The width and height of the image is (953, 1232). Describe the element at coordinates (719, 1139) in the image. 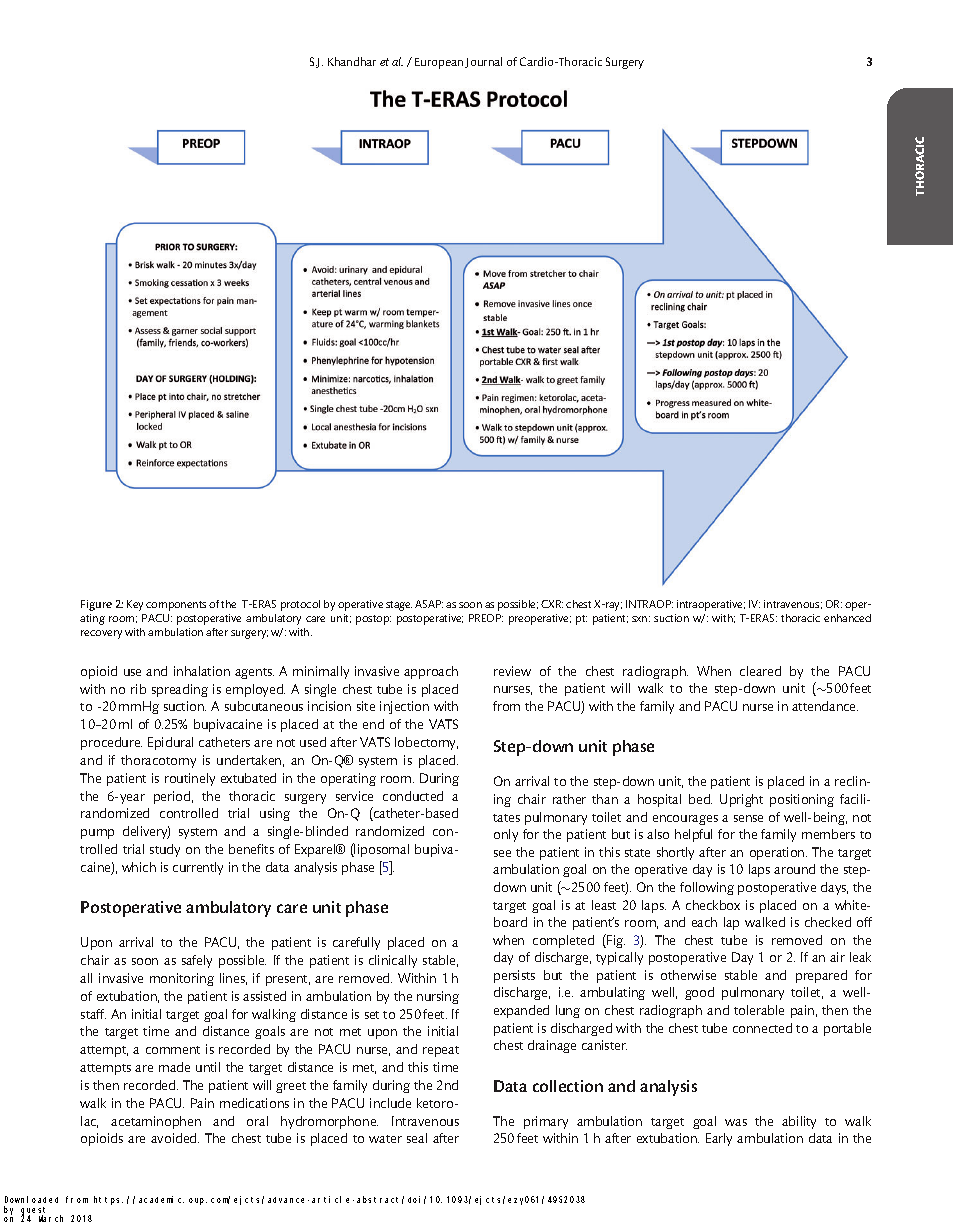

I see `Early` at that location.
